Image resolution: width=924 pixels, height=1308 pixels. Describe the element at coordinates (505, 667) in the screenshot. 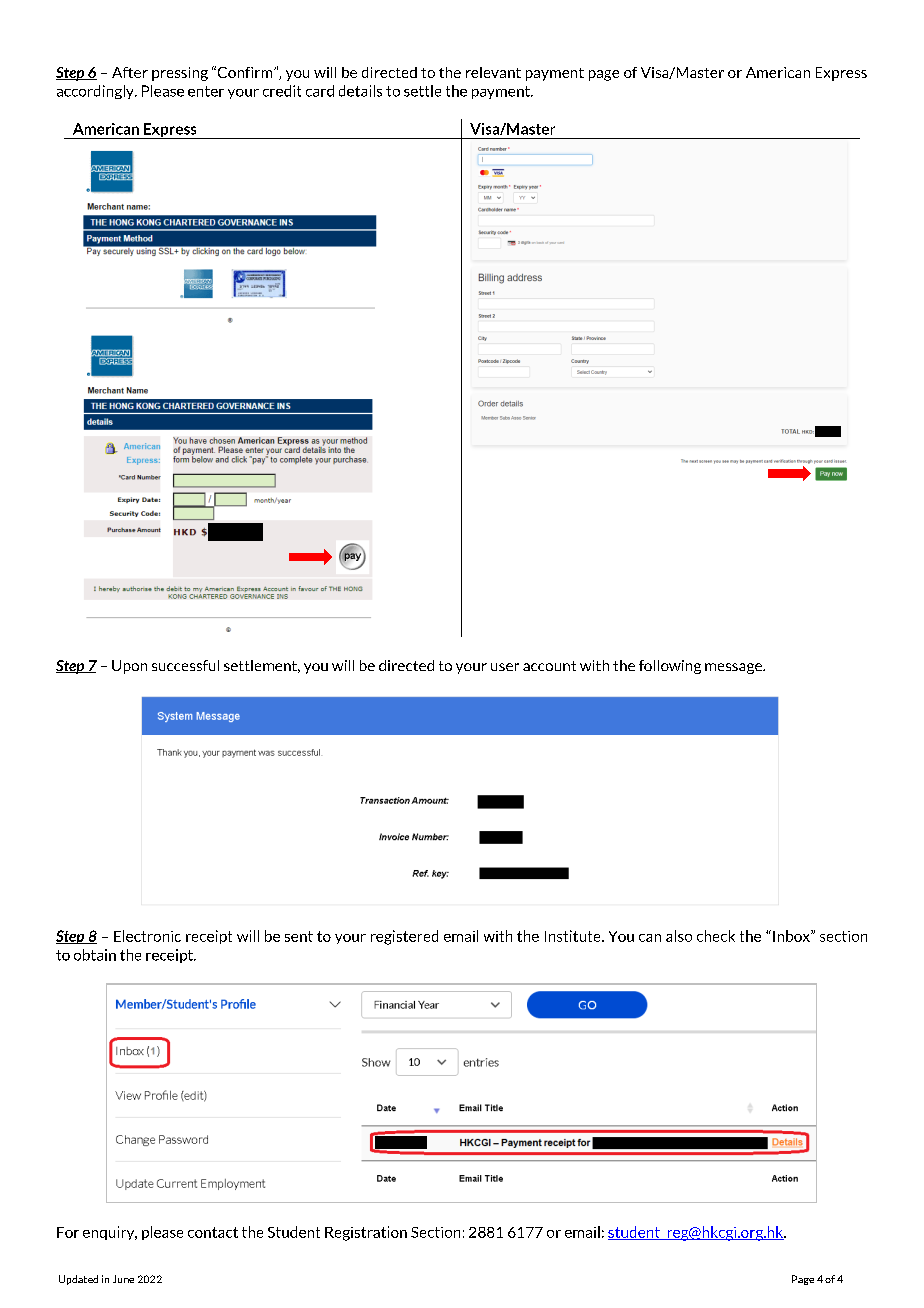

I see `user` at that location.
